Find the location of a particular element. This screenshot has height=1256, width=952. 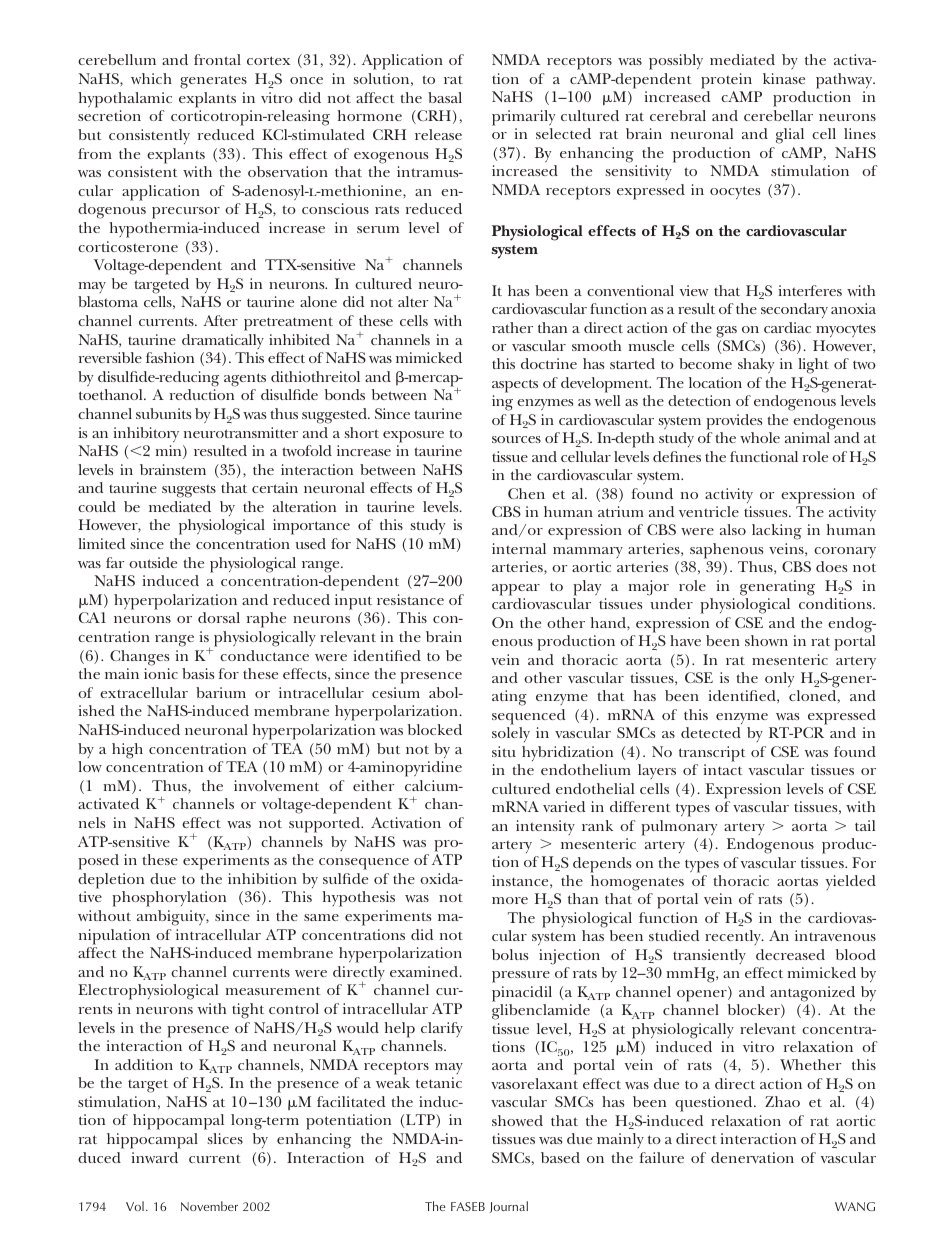

shown is located at coordinates (766, 640).
